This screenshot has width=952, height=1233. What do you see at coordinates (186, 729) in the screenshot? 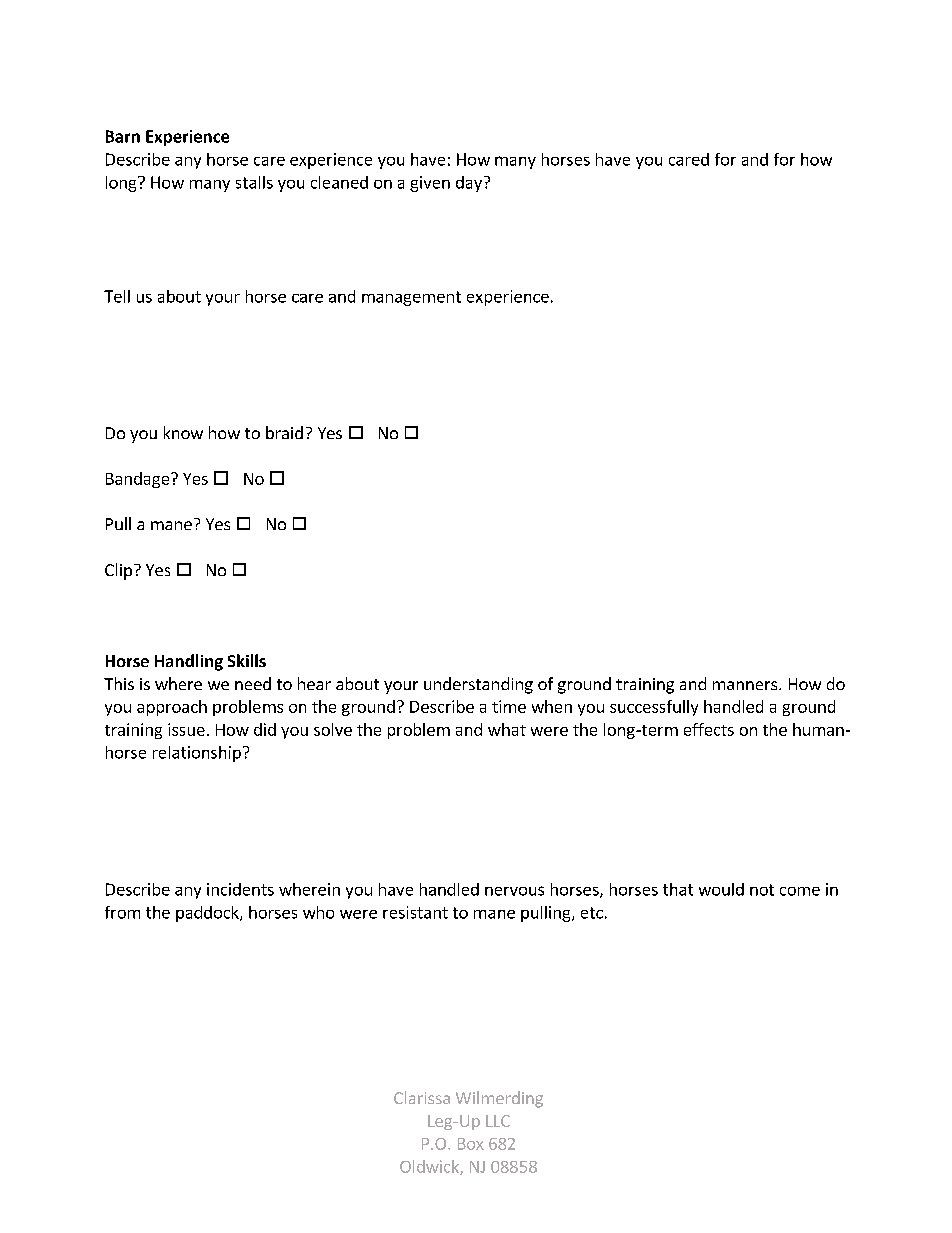
I see `issue` at bounding box center [186, 729].
